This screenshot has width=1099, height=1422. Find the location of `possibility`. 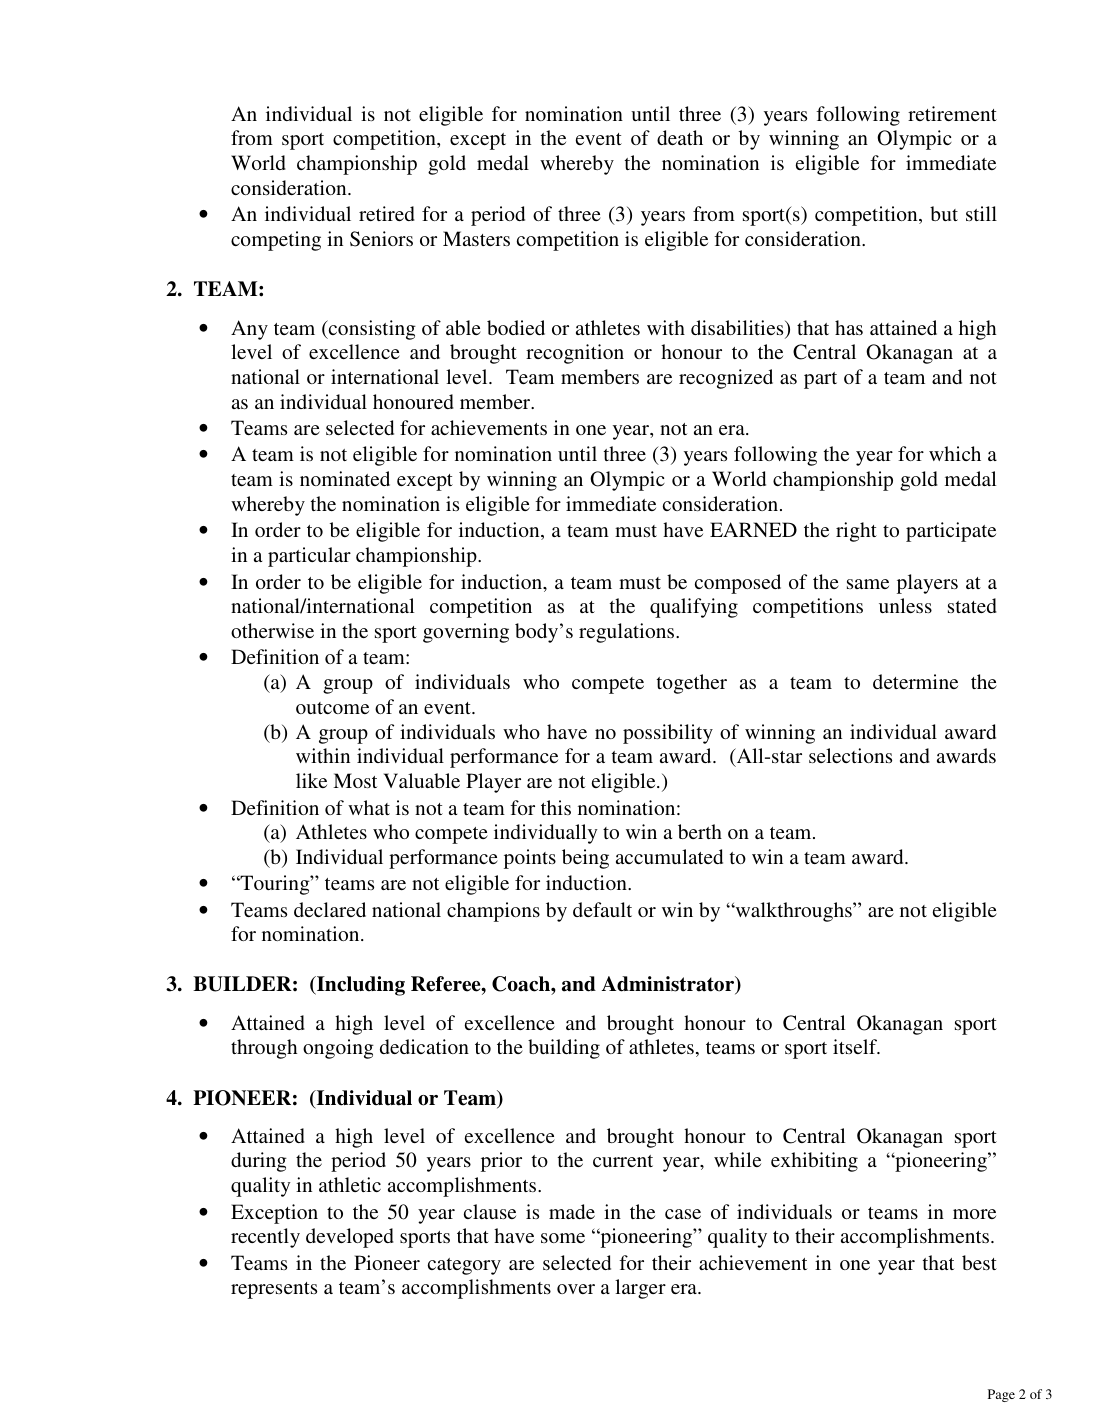

possibility is located at coordinates (668, 734).
